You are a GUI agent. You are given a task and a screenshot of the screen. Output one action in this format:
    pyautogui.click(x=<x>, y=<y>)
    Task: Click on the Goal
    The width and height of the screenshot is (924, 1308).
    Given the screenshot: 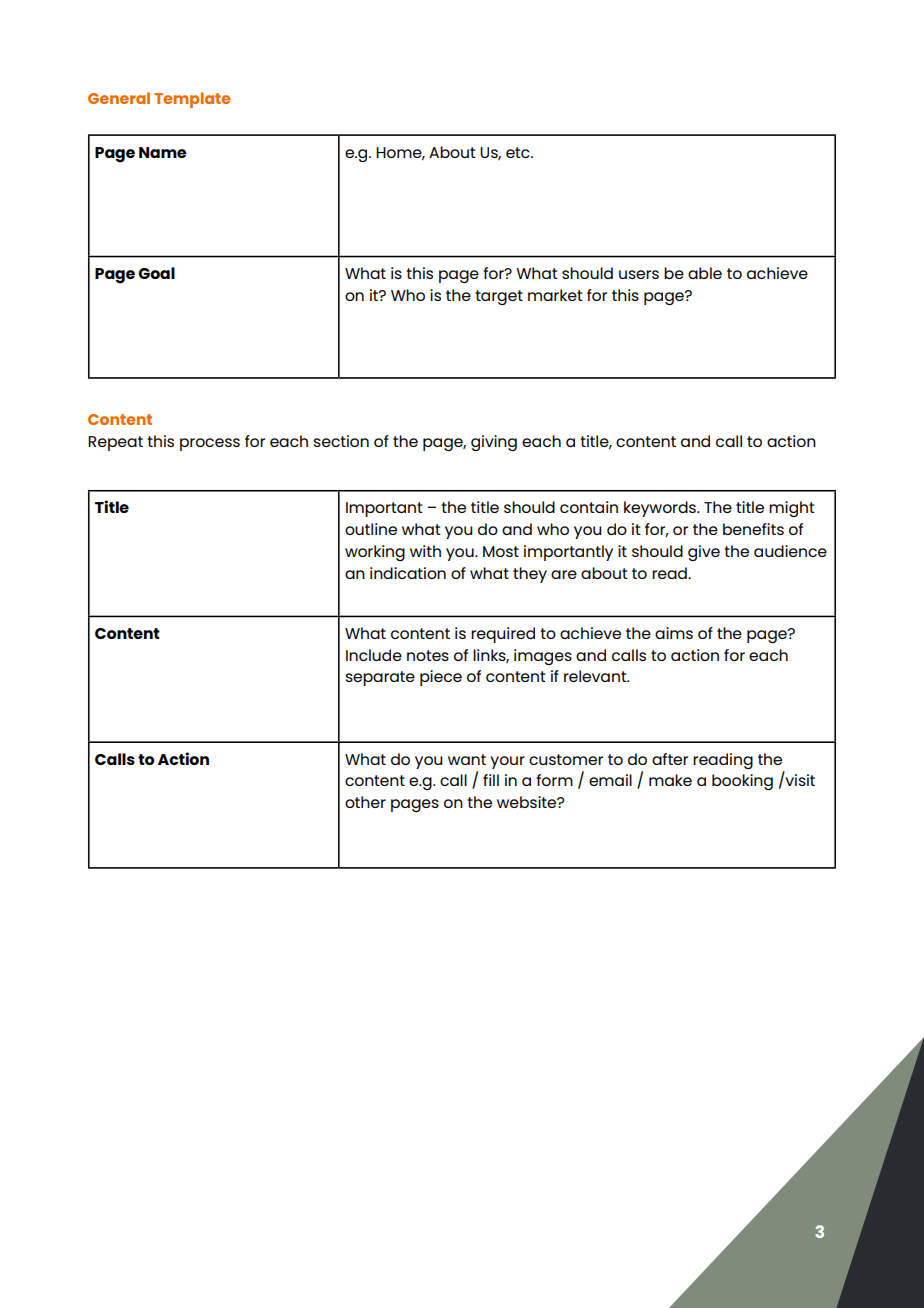 What is the action you would take?
    pyautogui.click(x=156, y=273)
